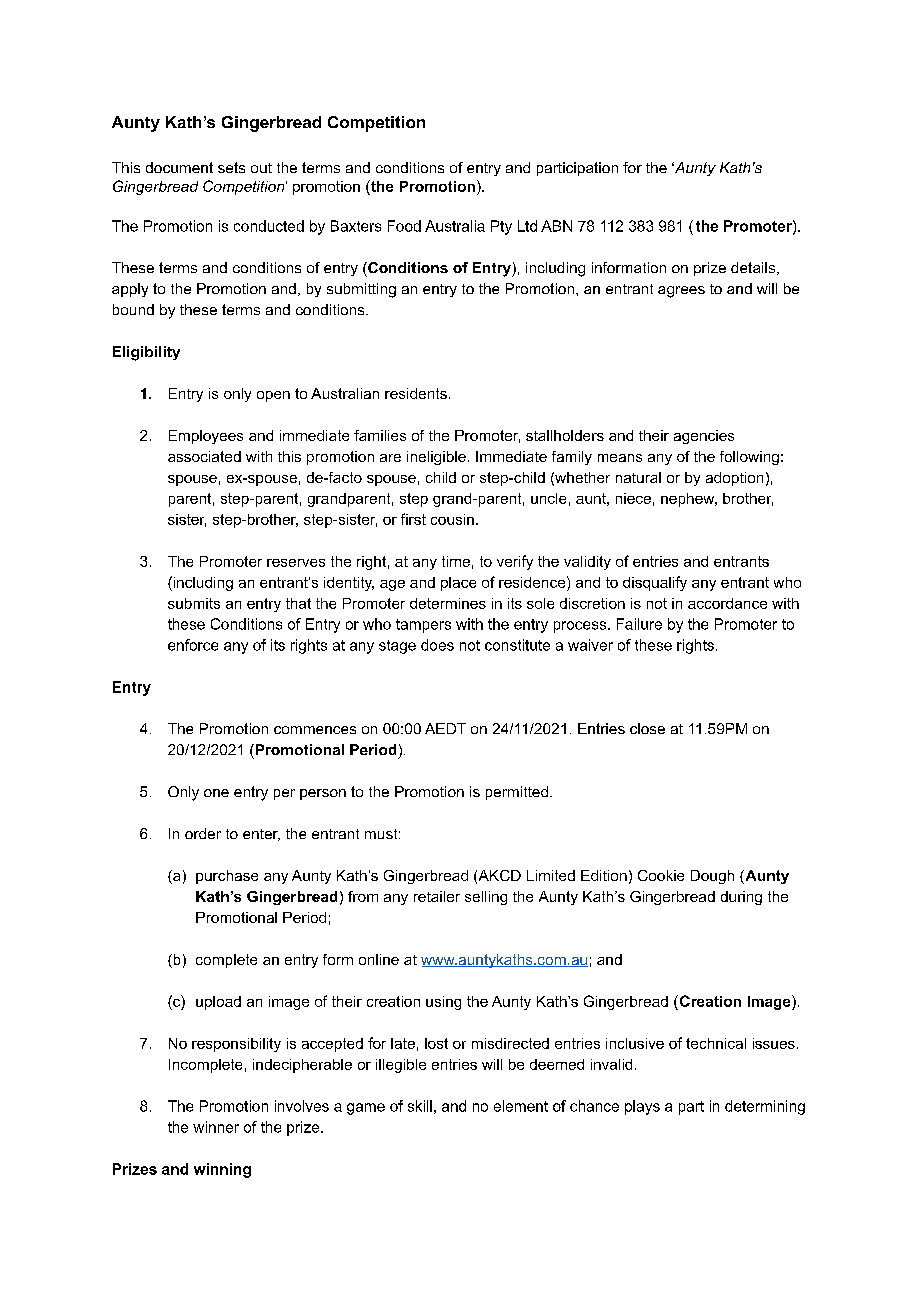  I want to click on Food, so click(404, 226).
